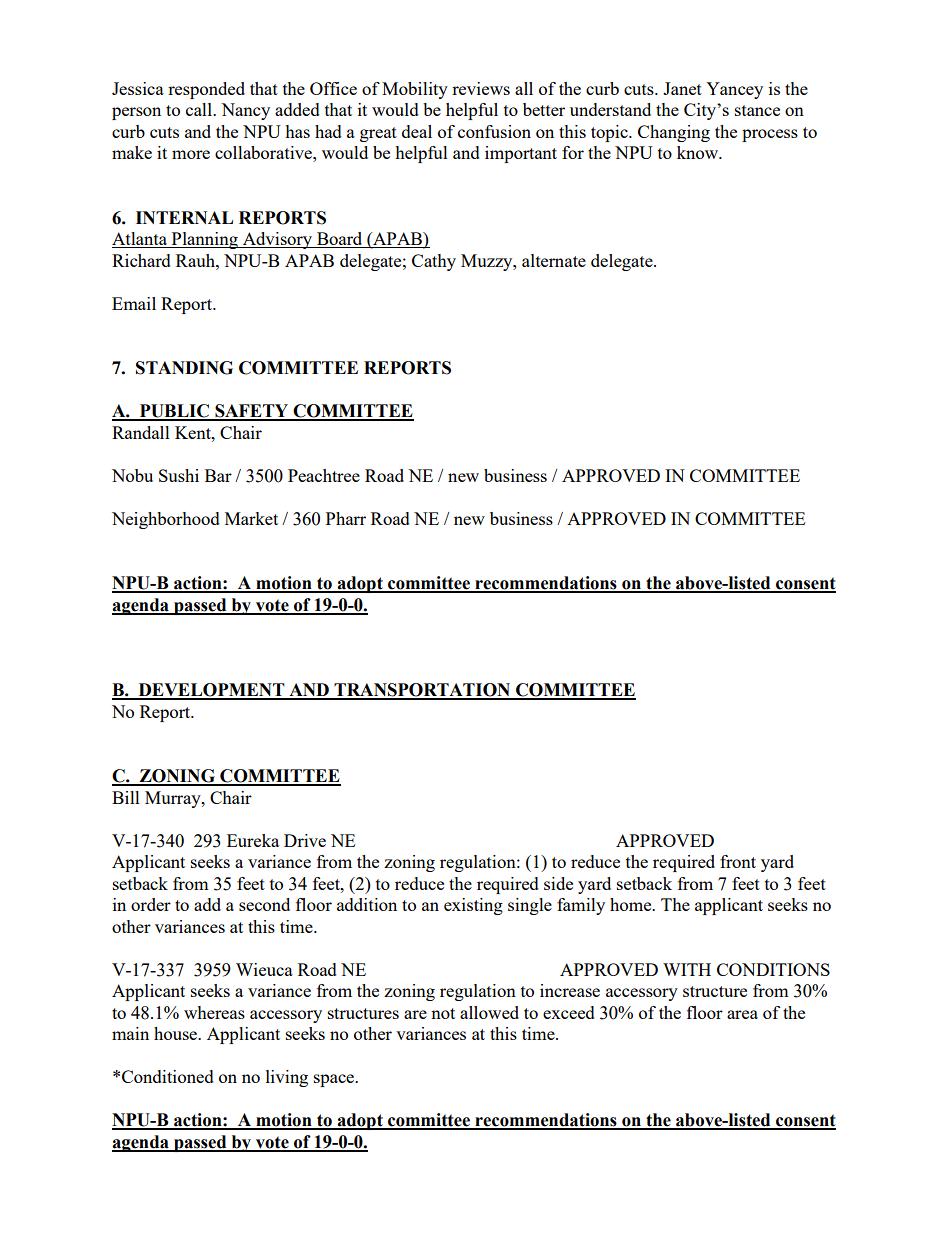 The width and height of the screenshot is (952, 1233). I want to click on Changing, so click(674, 133).
